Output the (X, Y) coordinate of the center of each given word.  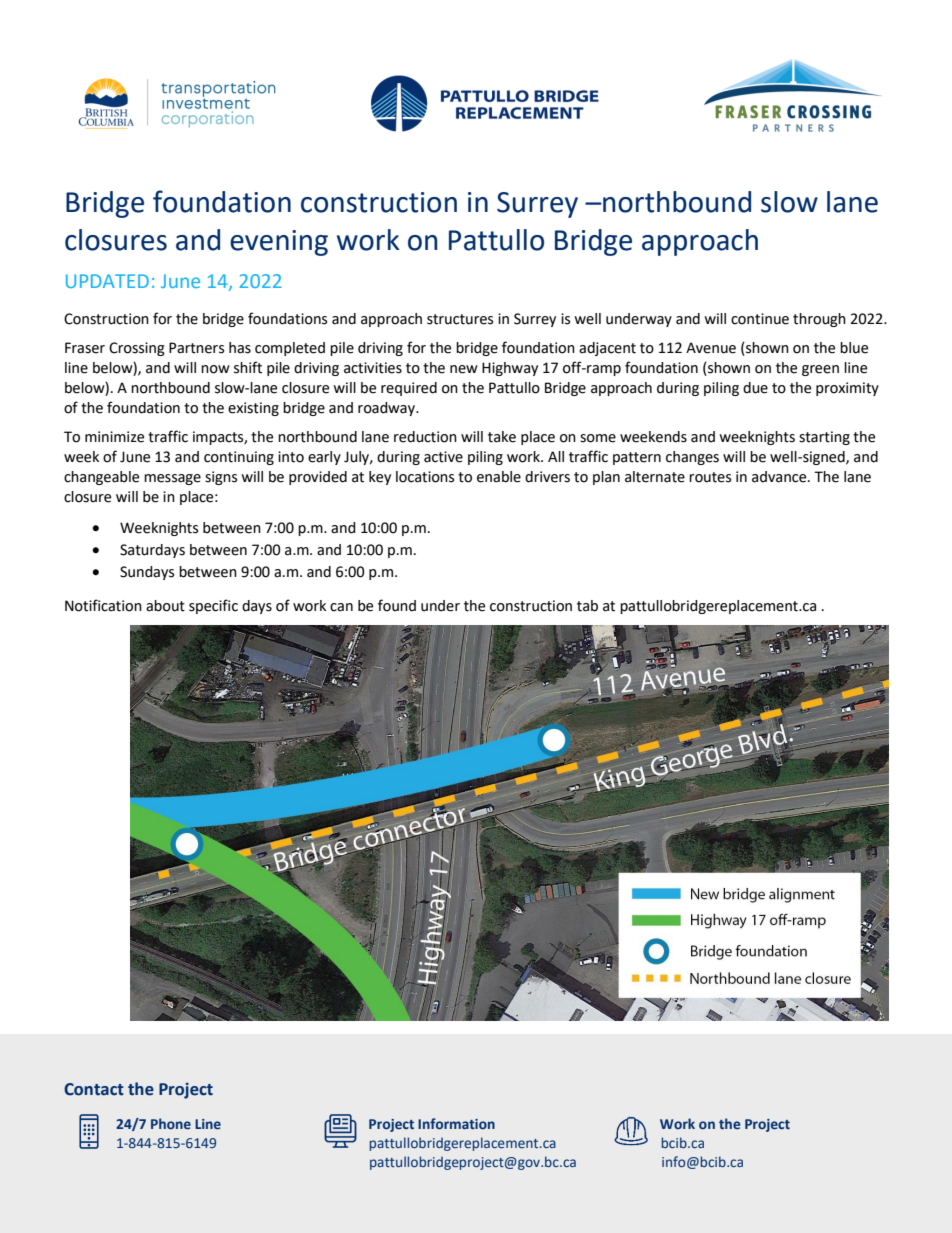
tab (587, 606)
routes (710, 477)
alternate (655, 477)
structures (460, 319)
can (341, 607)
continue (760, 319)
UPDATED (107, 281)
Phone (171, 1123)
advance (780, 477)
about (165, 606)
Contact (94, 1089)
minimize (114, 437)
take (502, 437)
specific (213, 606)
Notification (103, 605)
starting (824, 438)
